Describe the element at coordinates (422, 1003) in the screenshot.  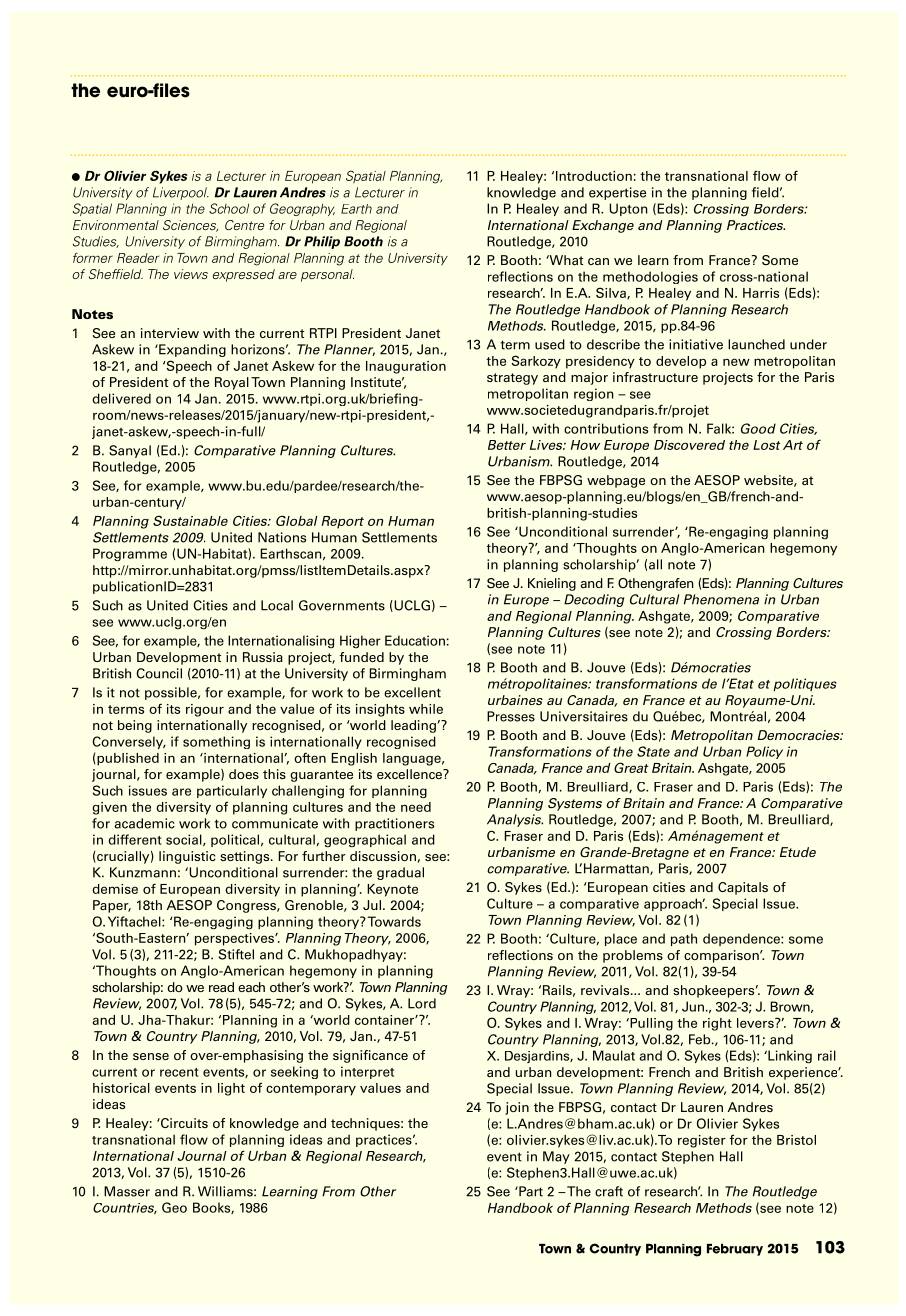
I see `Lord` at that location.
